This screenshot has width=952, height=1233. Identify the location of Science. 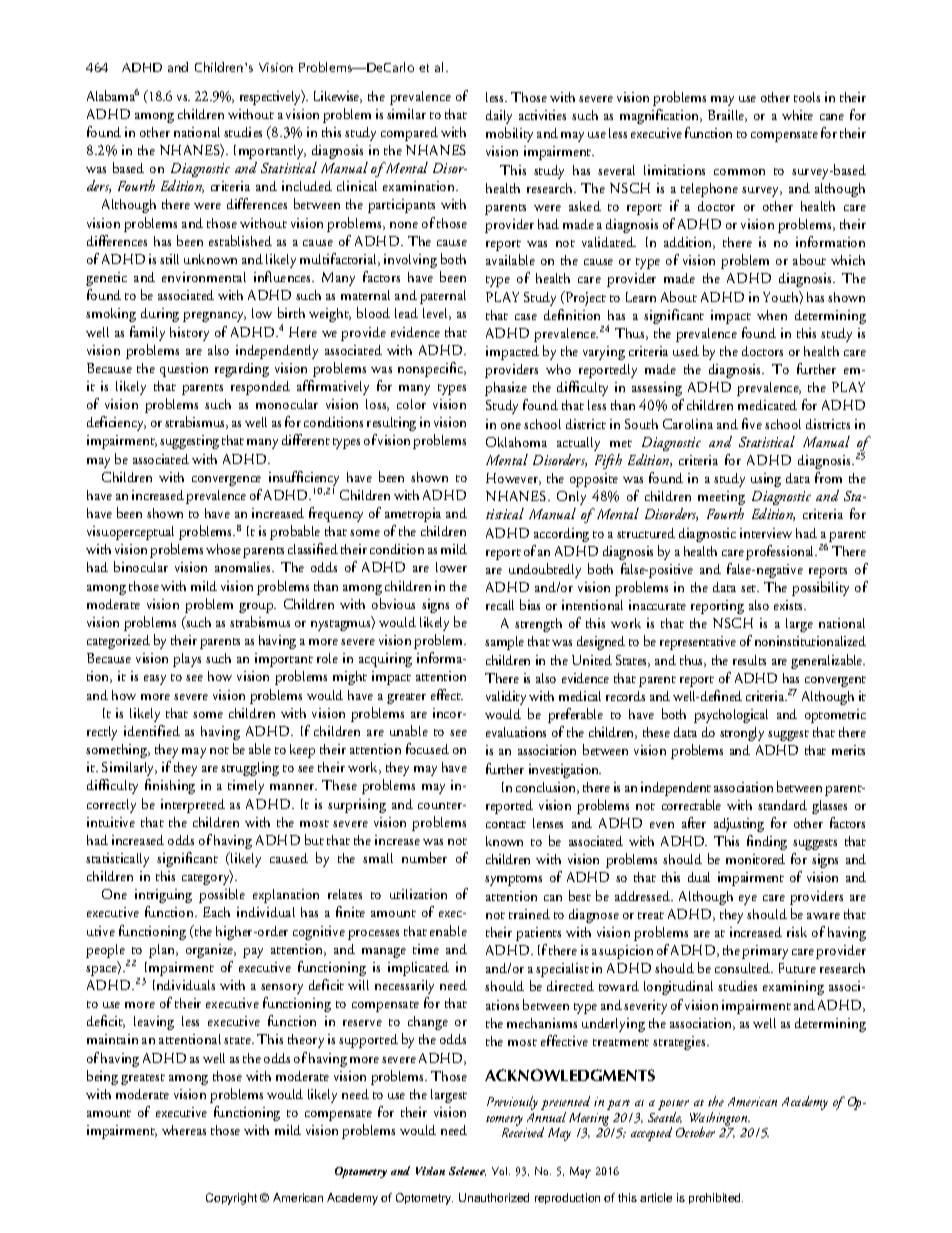
(467, 1171).
